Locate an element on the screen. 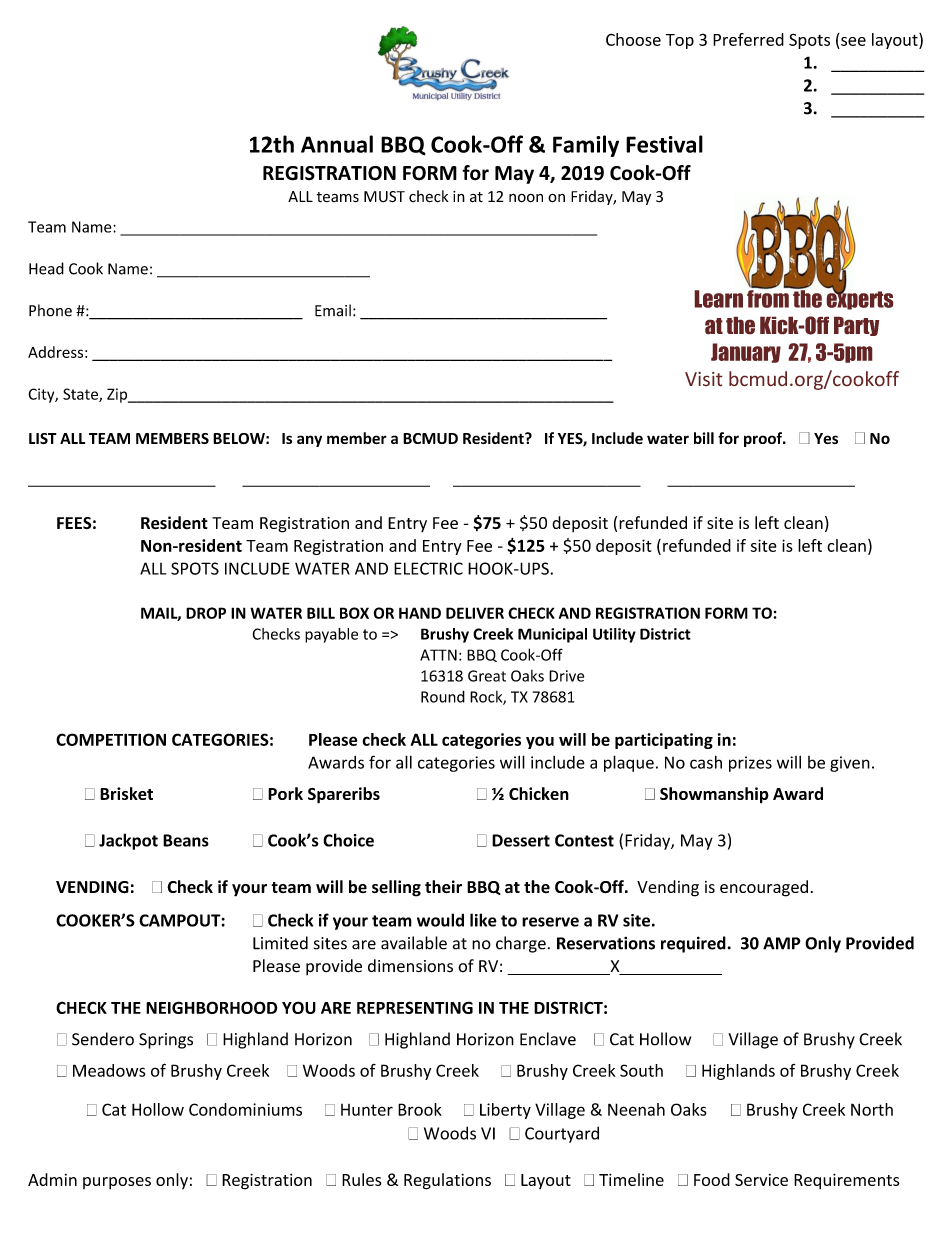  DROP is located at coordinates (206, 613).
